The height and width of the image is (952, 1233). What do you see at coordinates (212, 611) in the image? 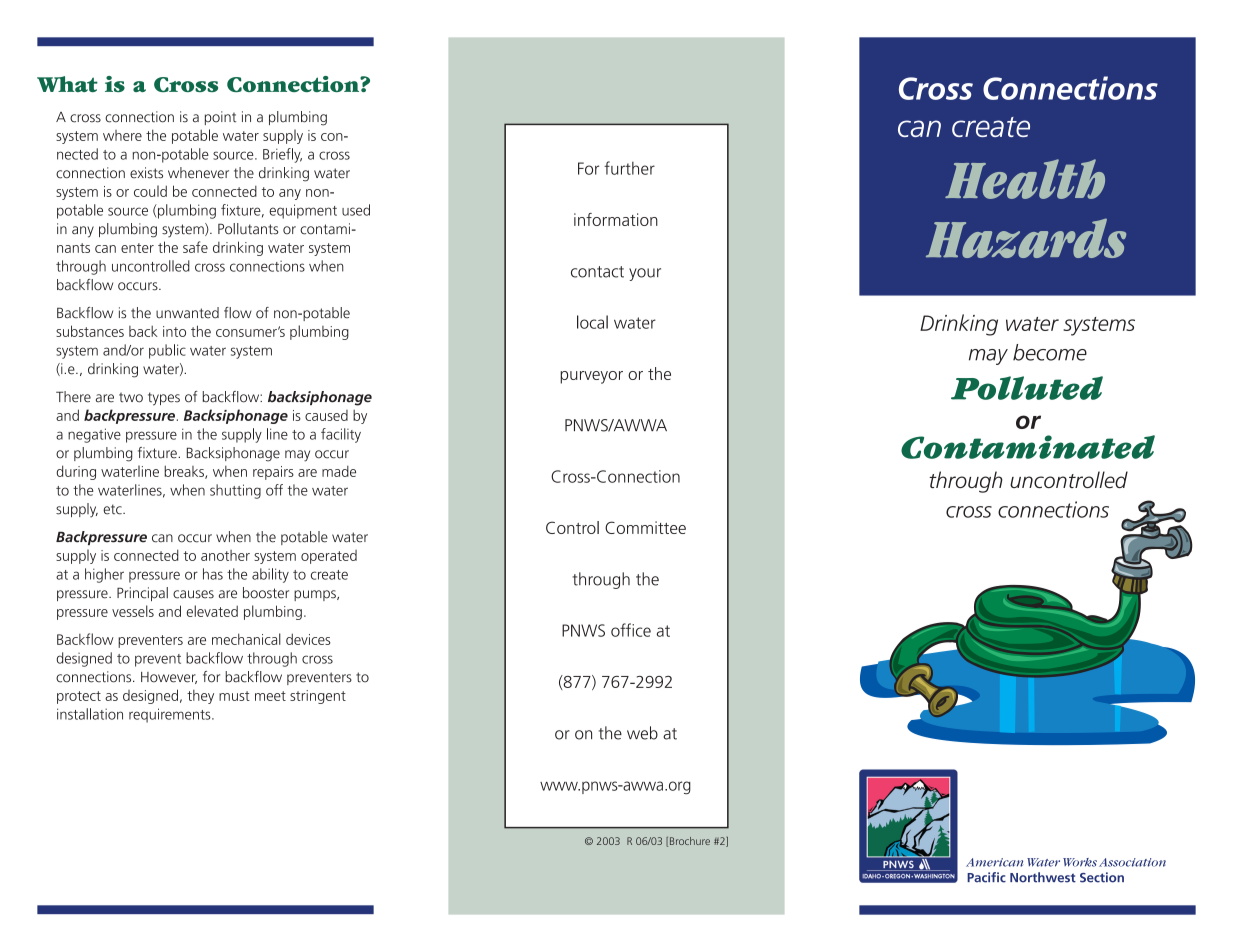
I see `elevated` at bounding box center [212, 611].
